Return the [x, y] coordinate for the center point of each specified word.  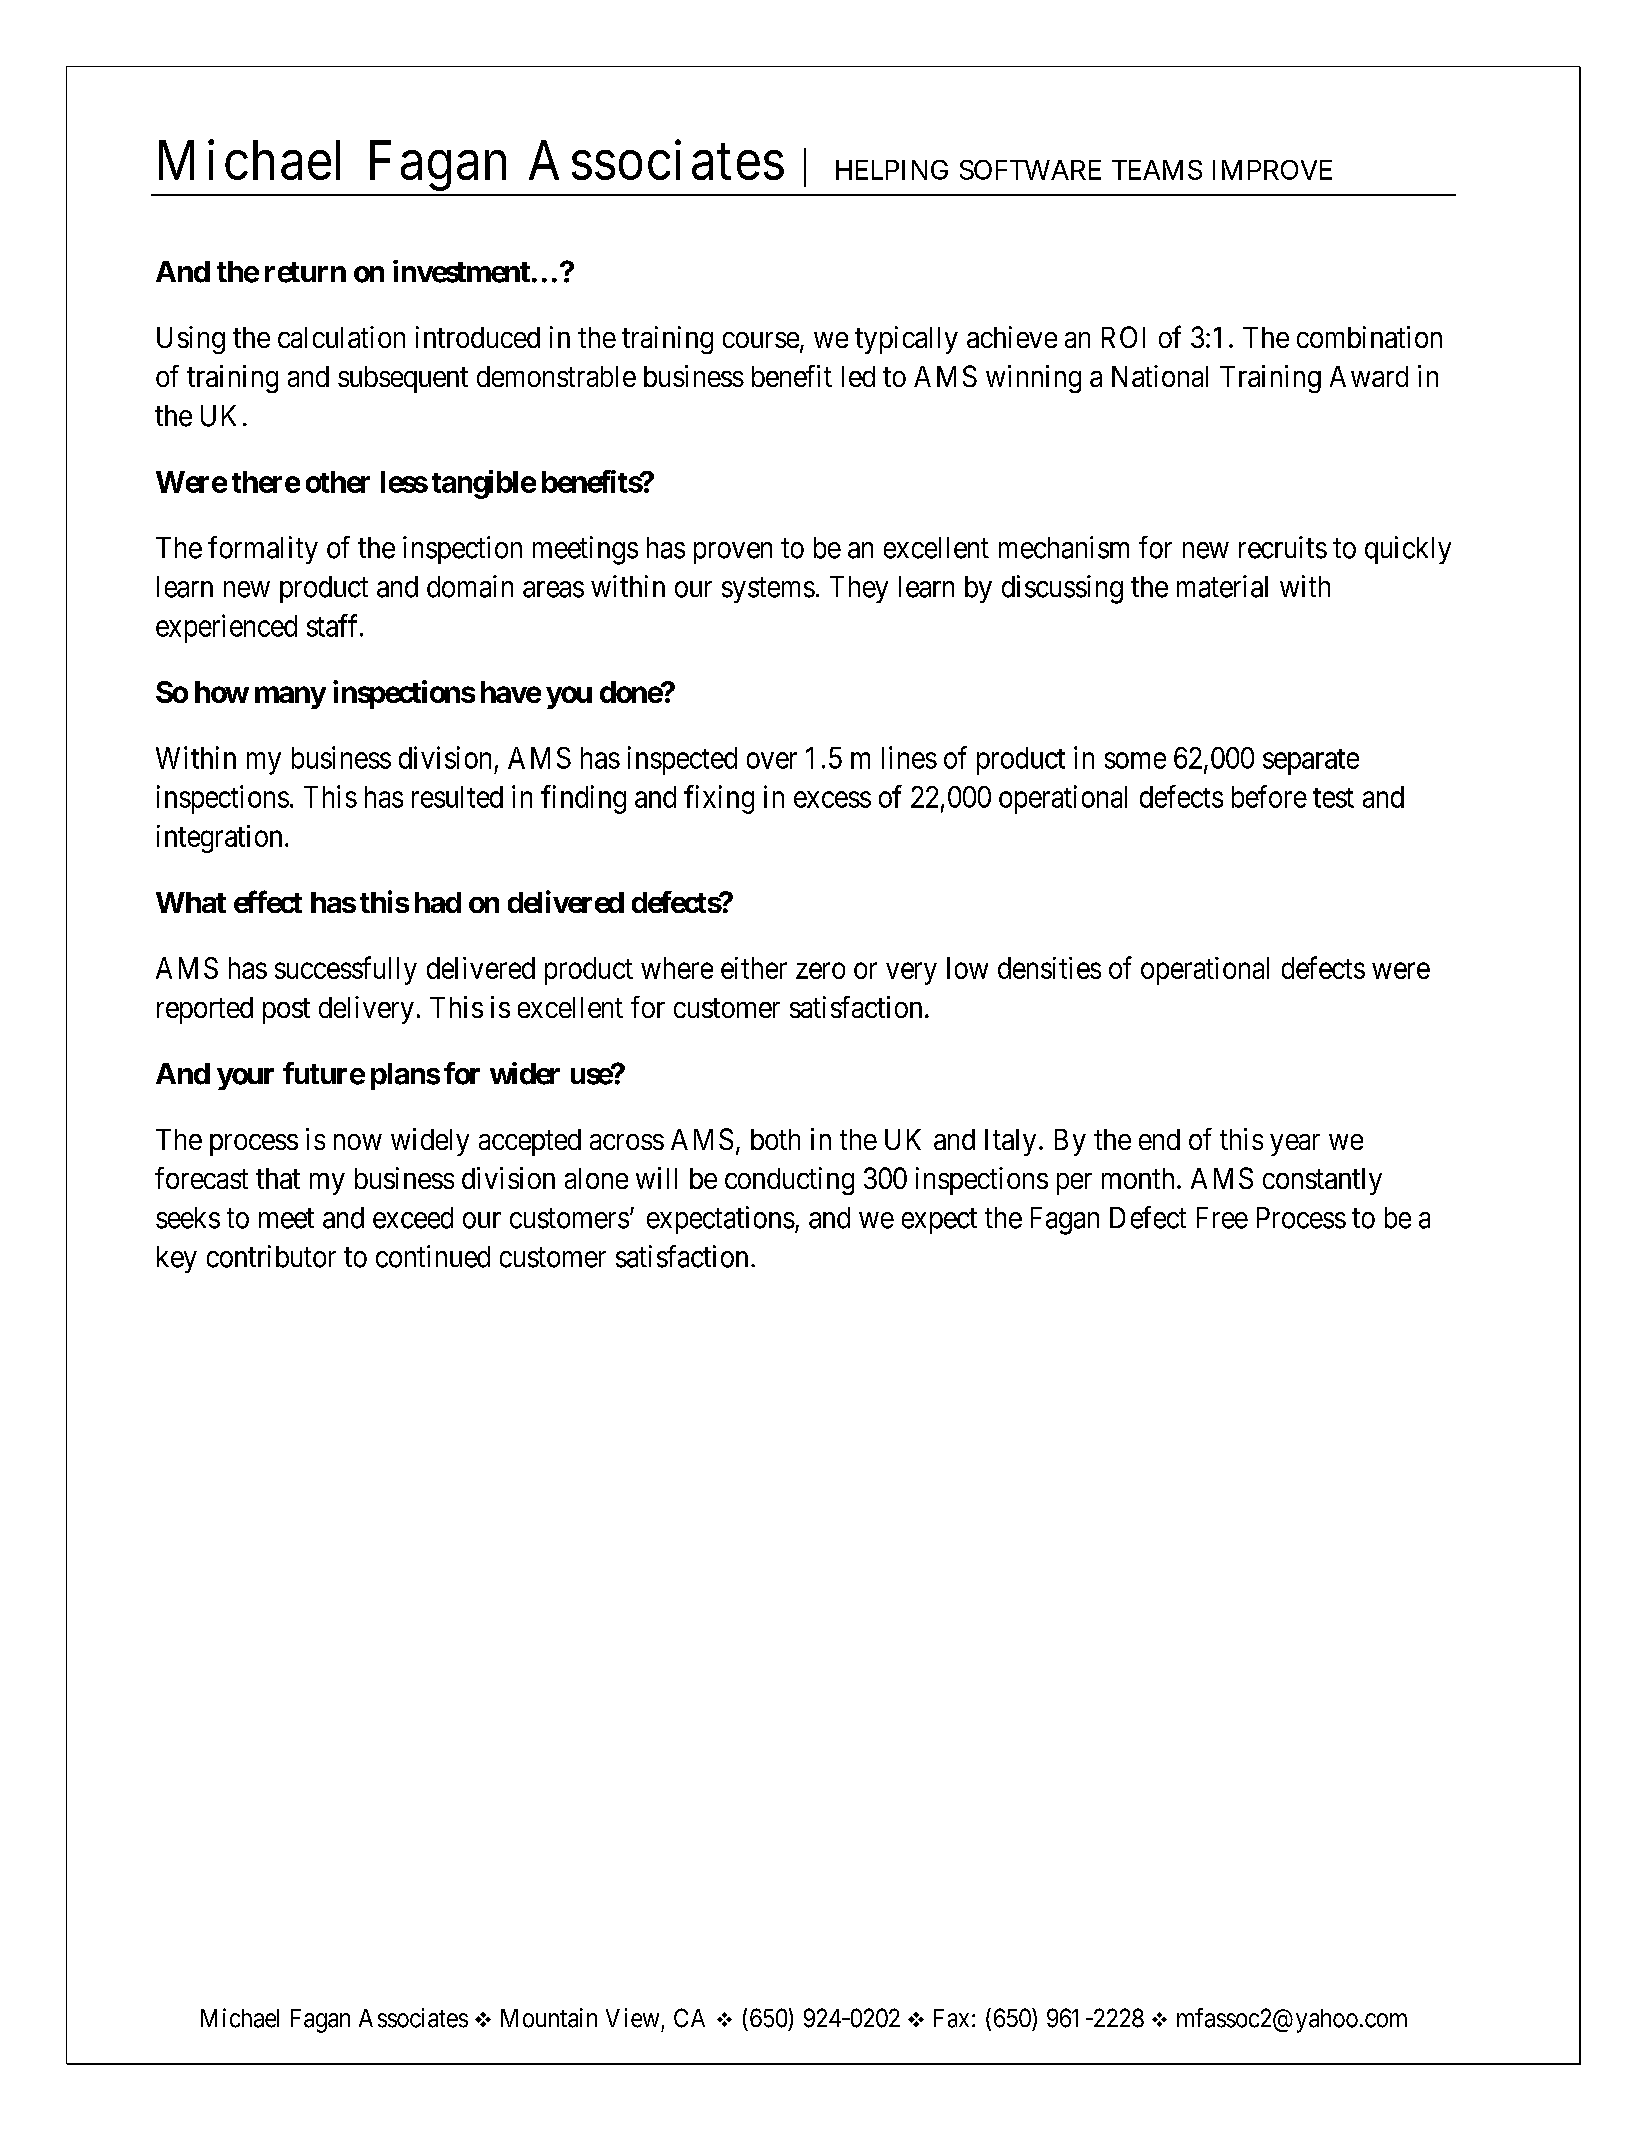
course [761, 340]
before [1269, 796]
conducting [789, 1181]
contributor [271, 1256]
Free [1222, 1218]
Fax [951, 2018]
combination [1369, 337]
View [632, 2018]
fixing [719, 799]
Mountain [549, 2018]
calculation [341, 337]
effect [268, 901]
